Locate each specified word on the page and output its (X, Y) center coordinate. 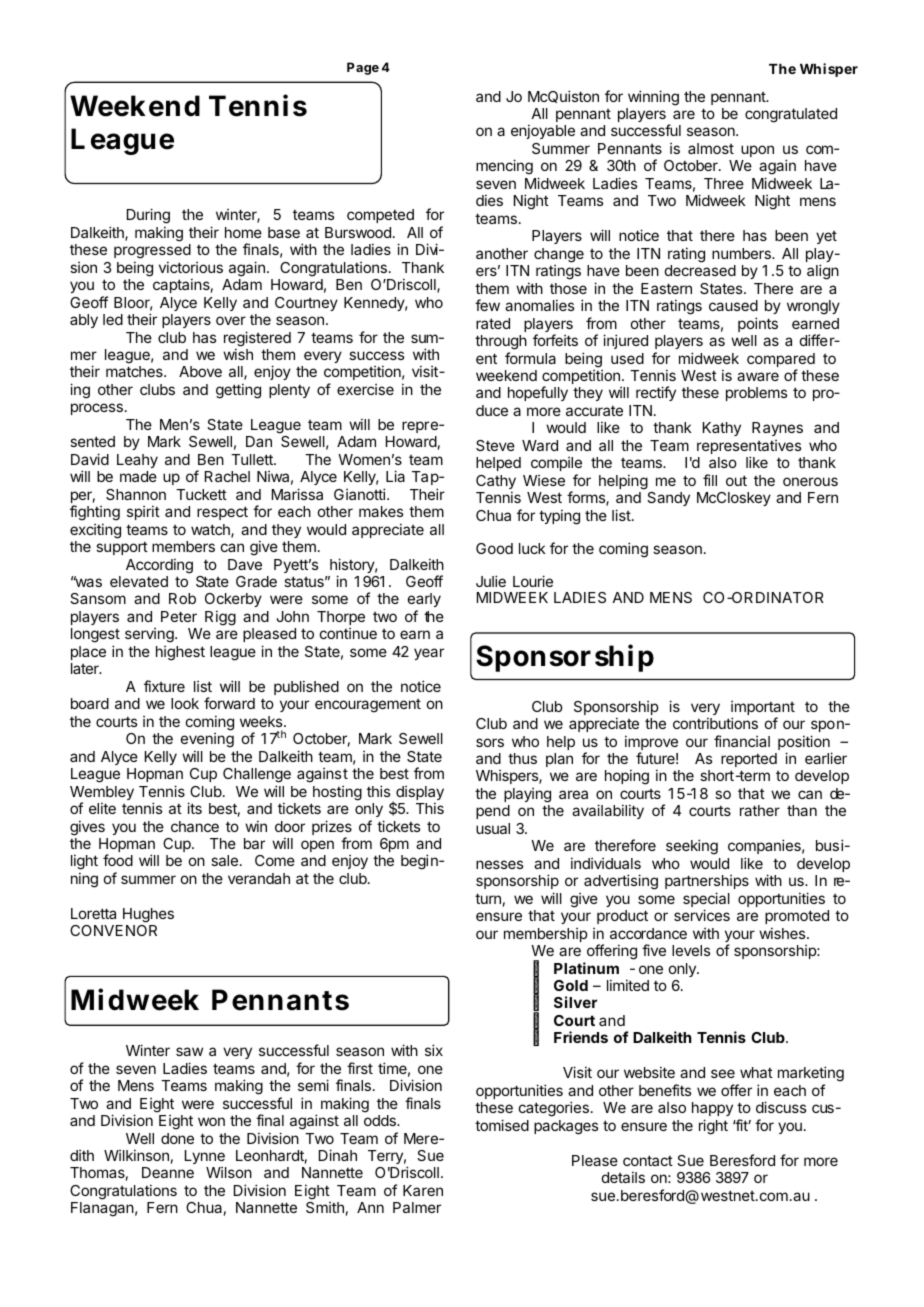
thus (522, 758)
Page (363, 68)
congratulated (791, 115)
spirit (143, 512)
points (758, 324)
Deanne (168, 1172)
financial (742, 741)
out (736, 480)
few (487, 305)
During (148, 217)
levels (691, 950)
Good (494, 548)
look (185, 703)
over (231, 320)
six (434, 1050)
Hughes (148, 915)
